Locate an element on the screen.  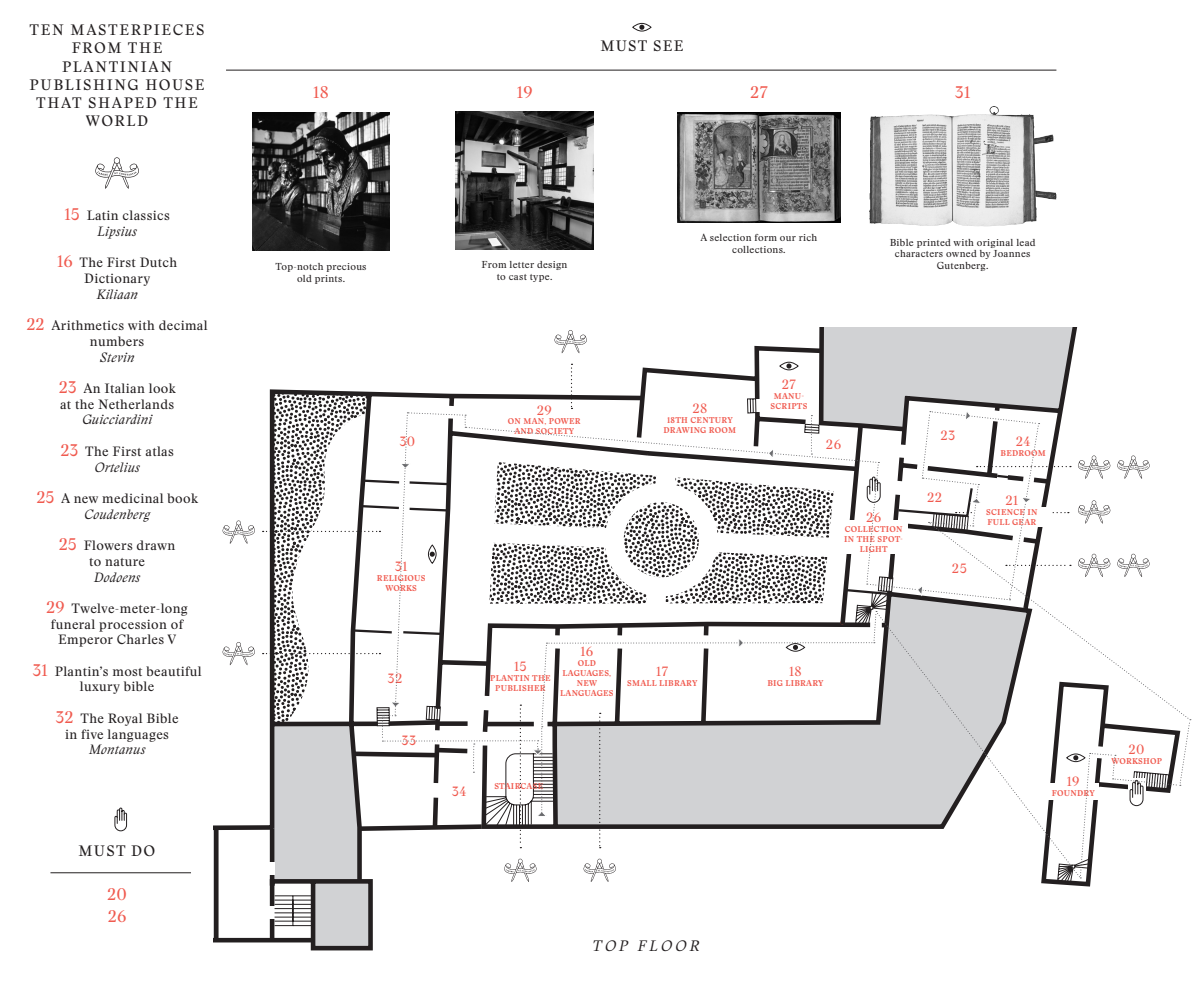
CENTURY is located at coordinates (712, 420).
